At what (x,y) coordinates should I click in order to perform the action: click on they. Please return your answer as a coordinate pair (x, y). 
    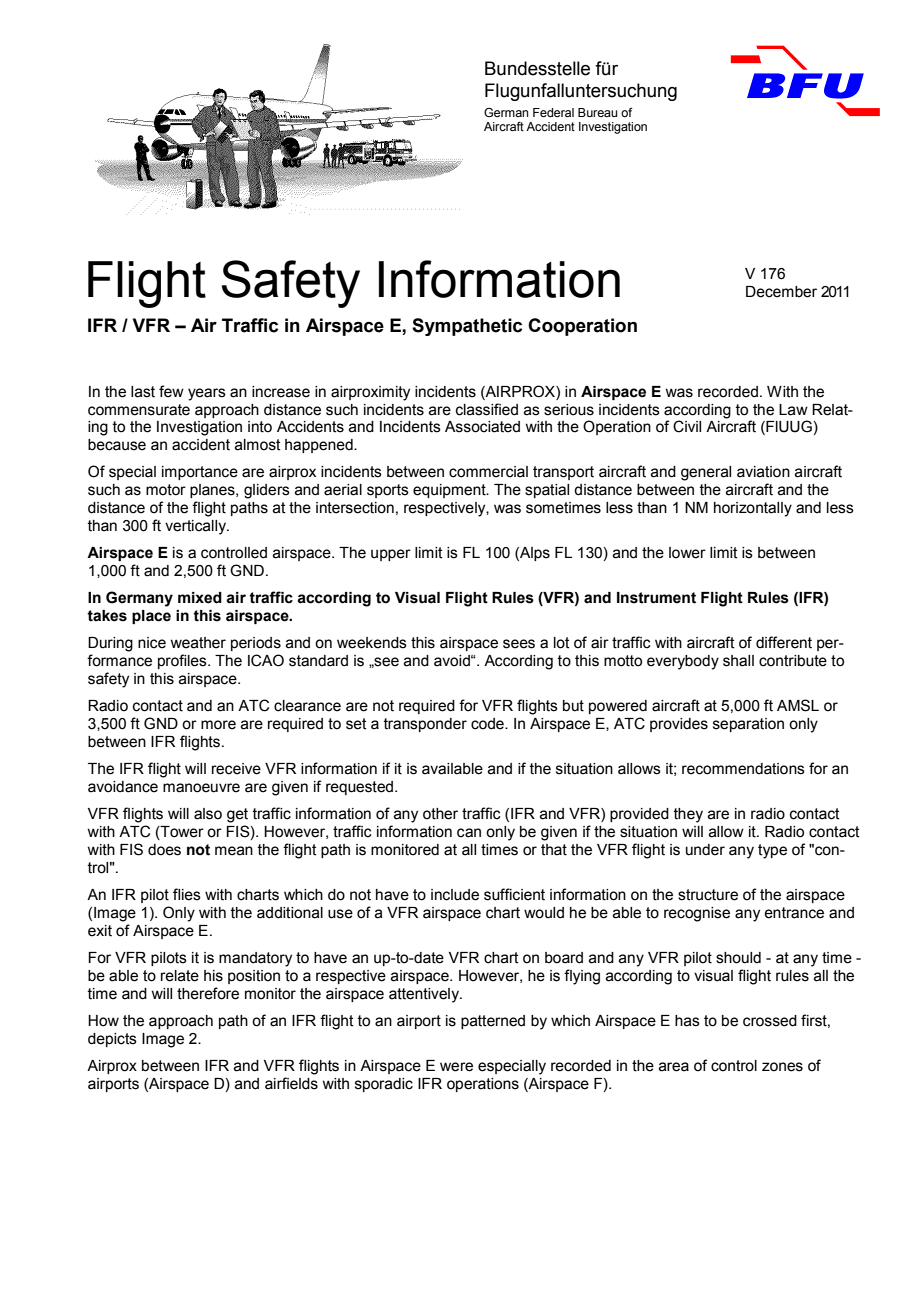
    Looking at the image, I should click on (688, 815).
